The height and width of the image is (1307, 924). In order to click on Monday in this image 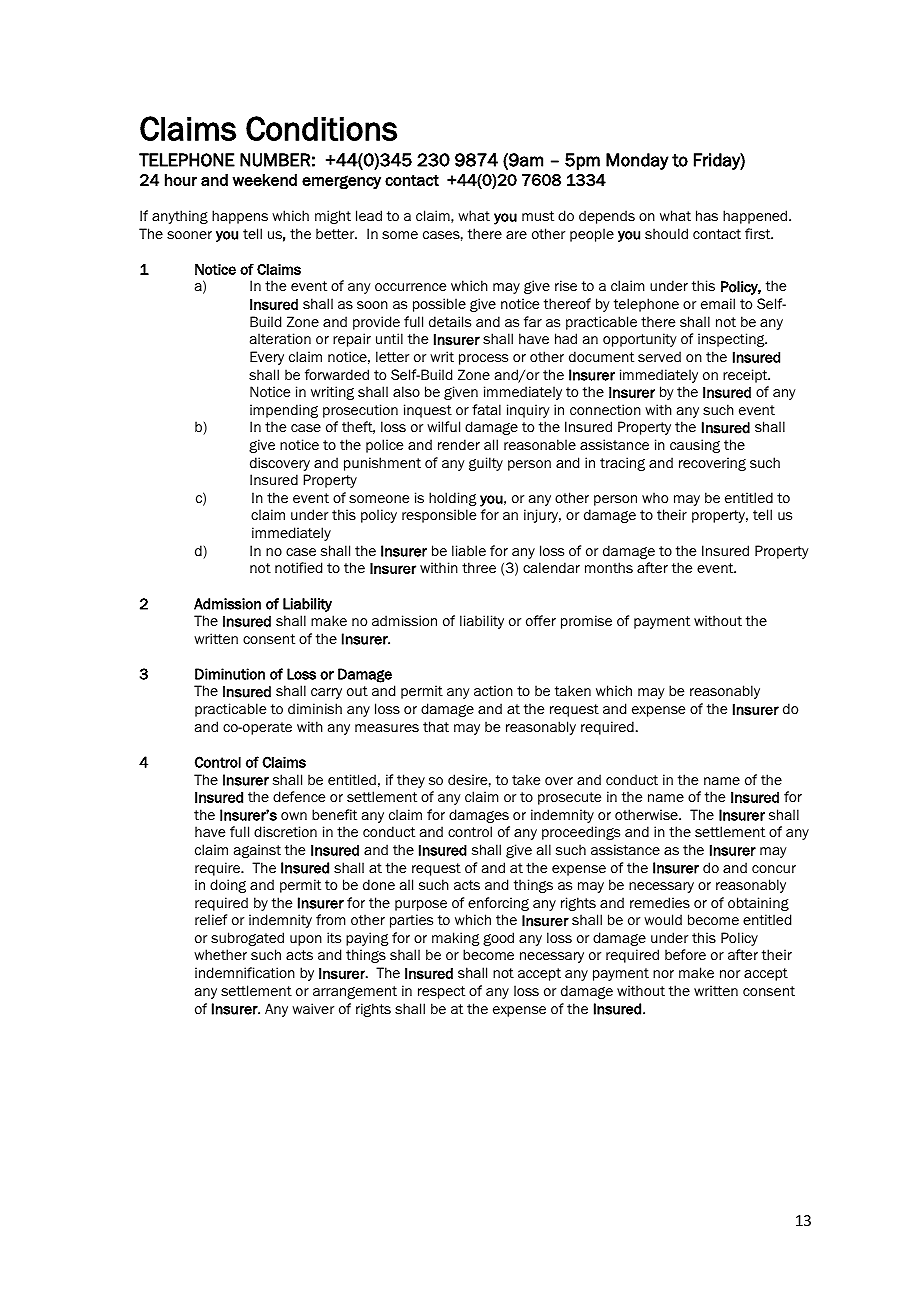, I will do `click(637, 161)`.
